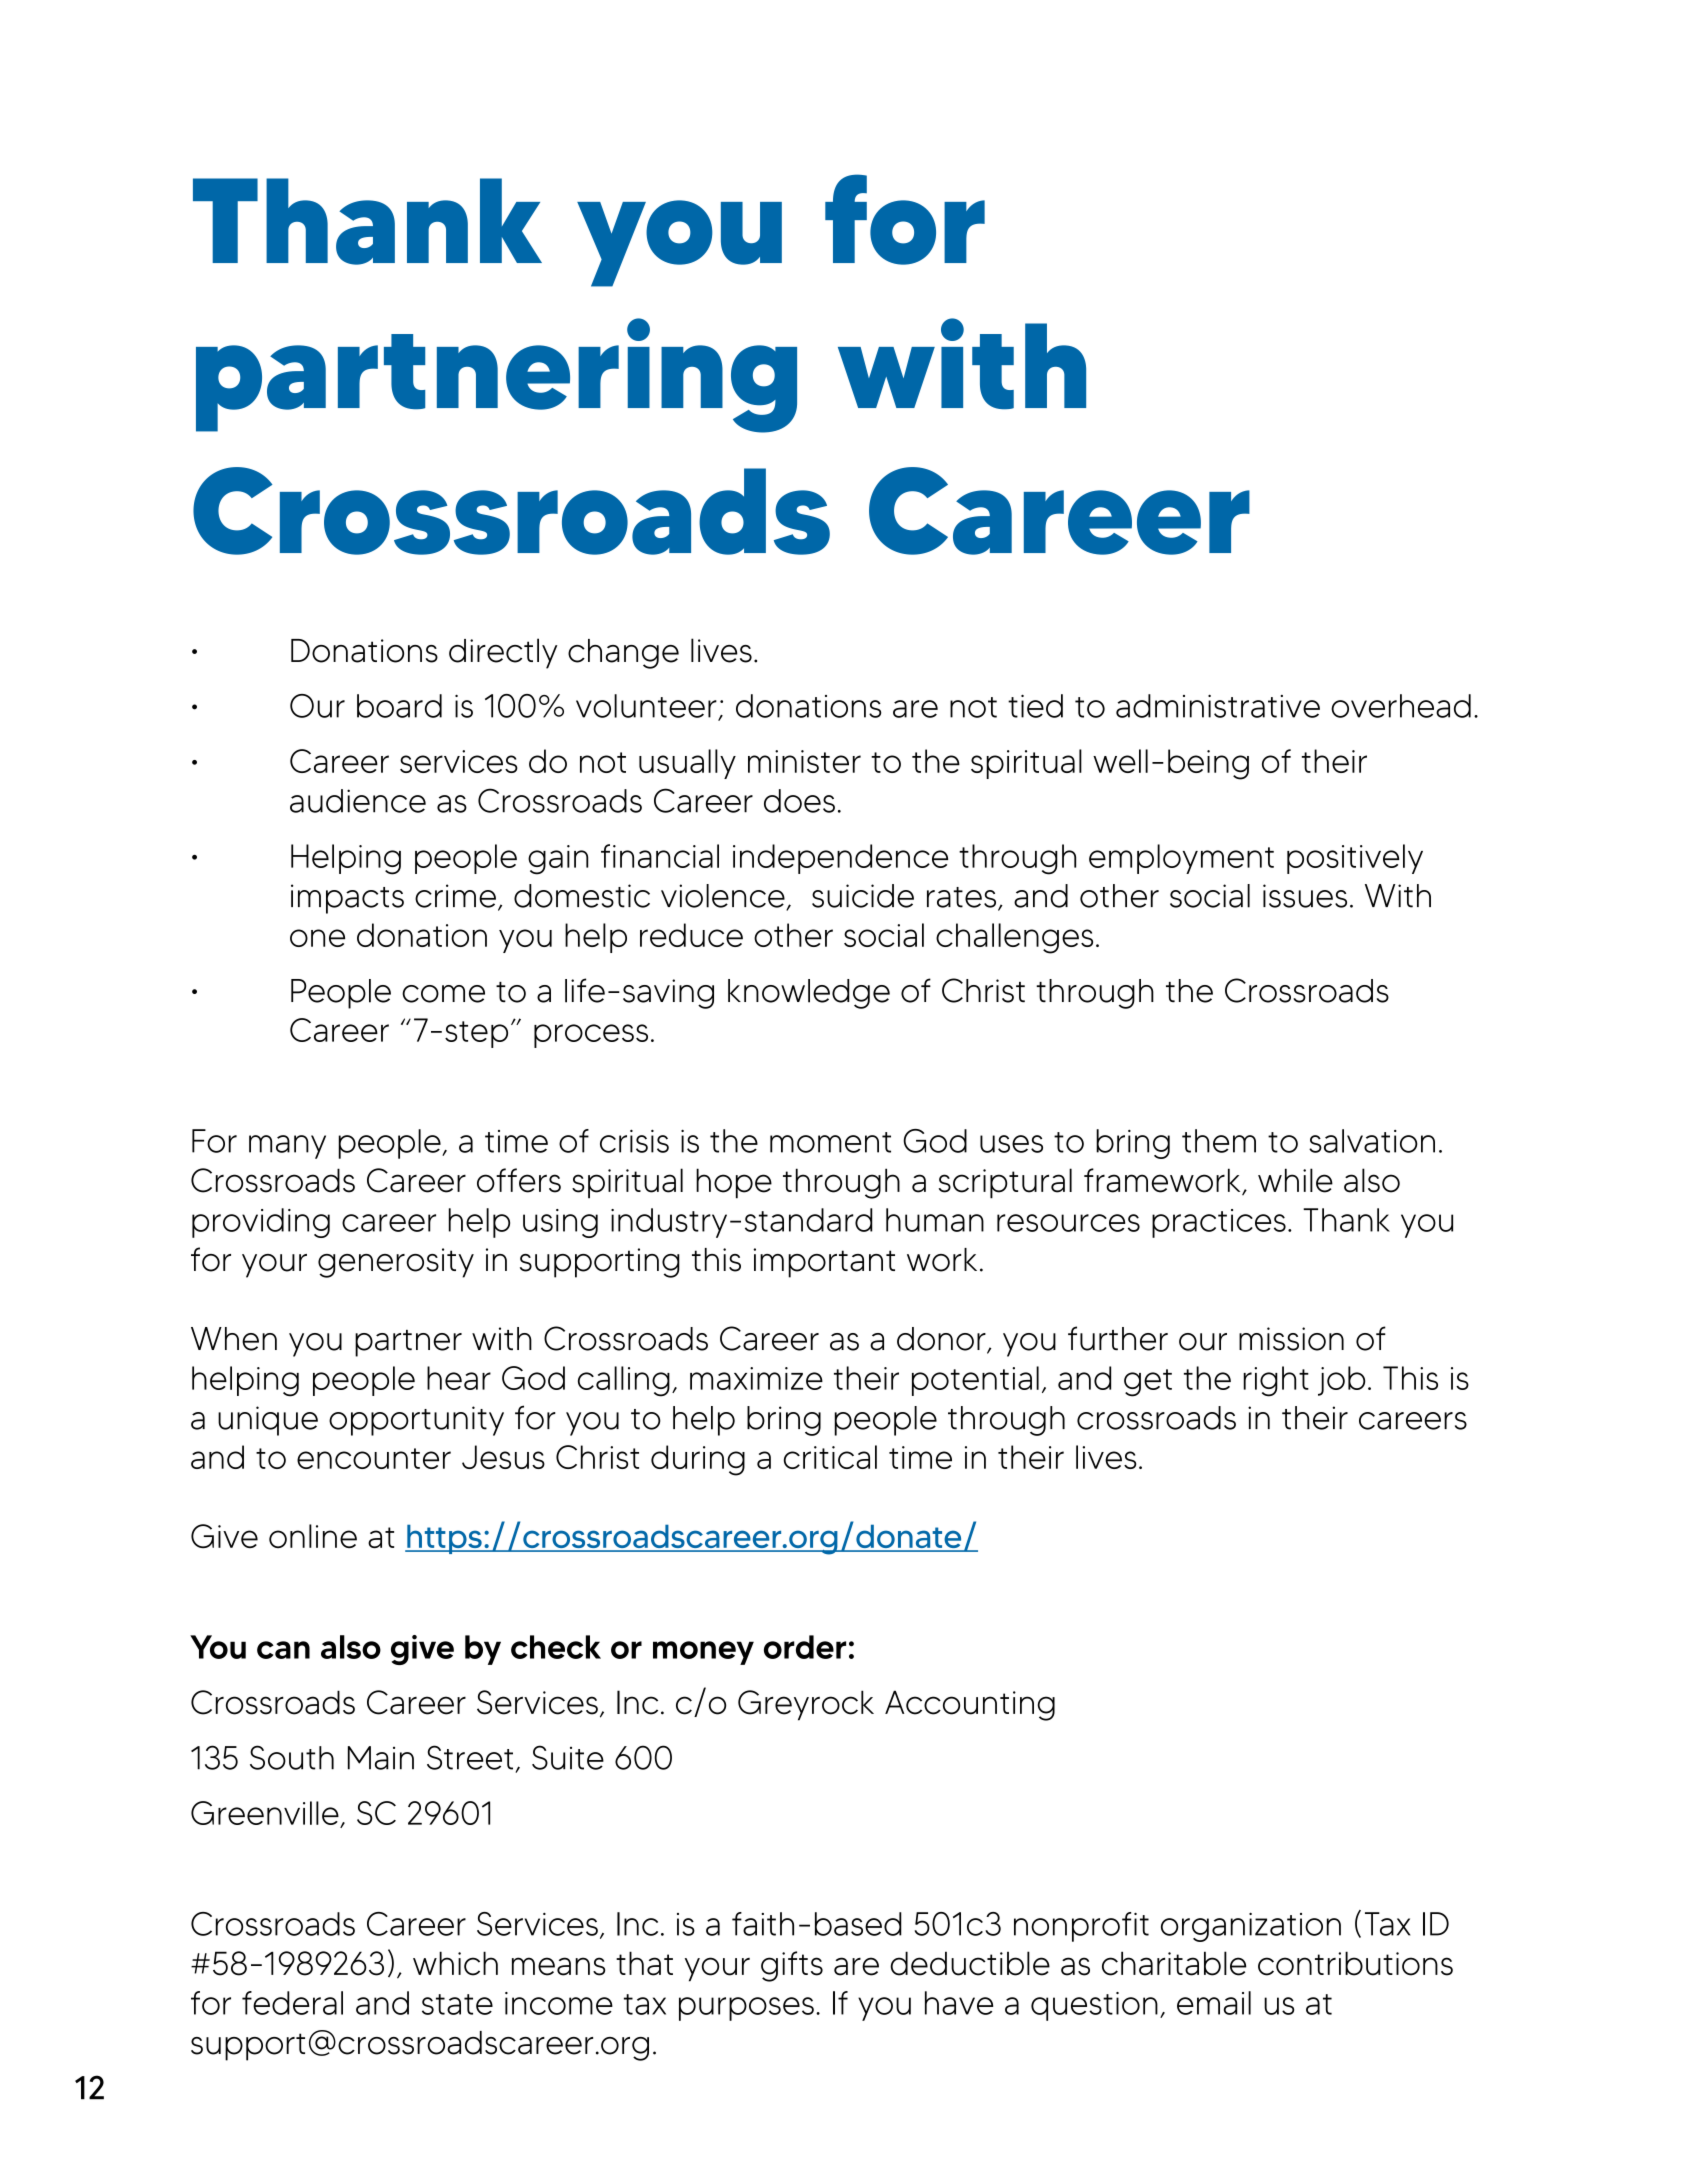 The image size is (1681, 2175). I want to click on online, so click(313, 1536).
